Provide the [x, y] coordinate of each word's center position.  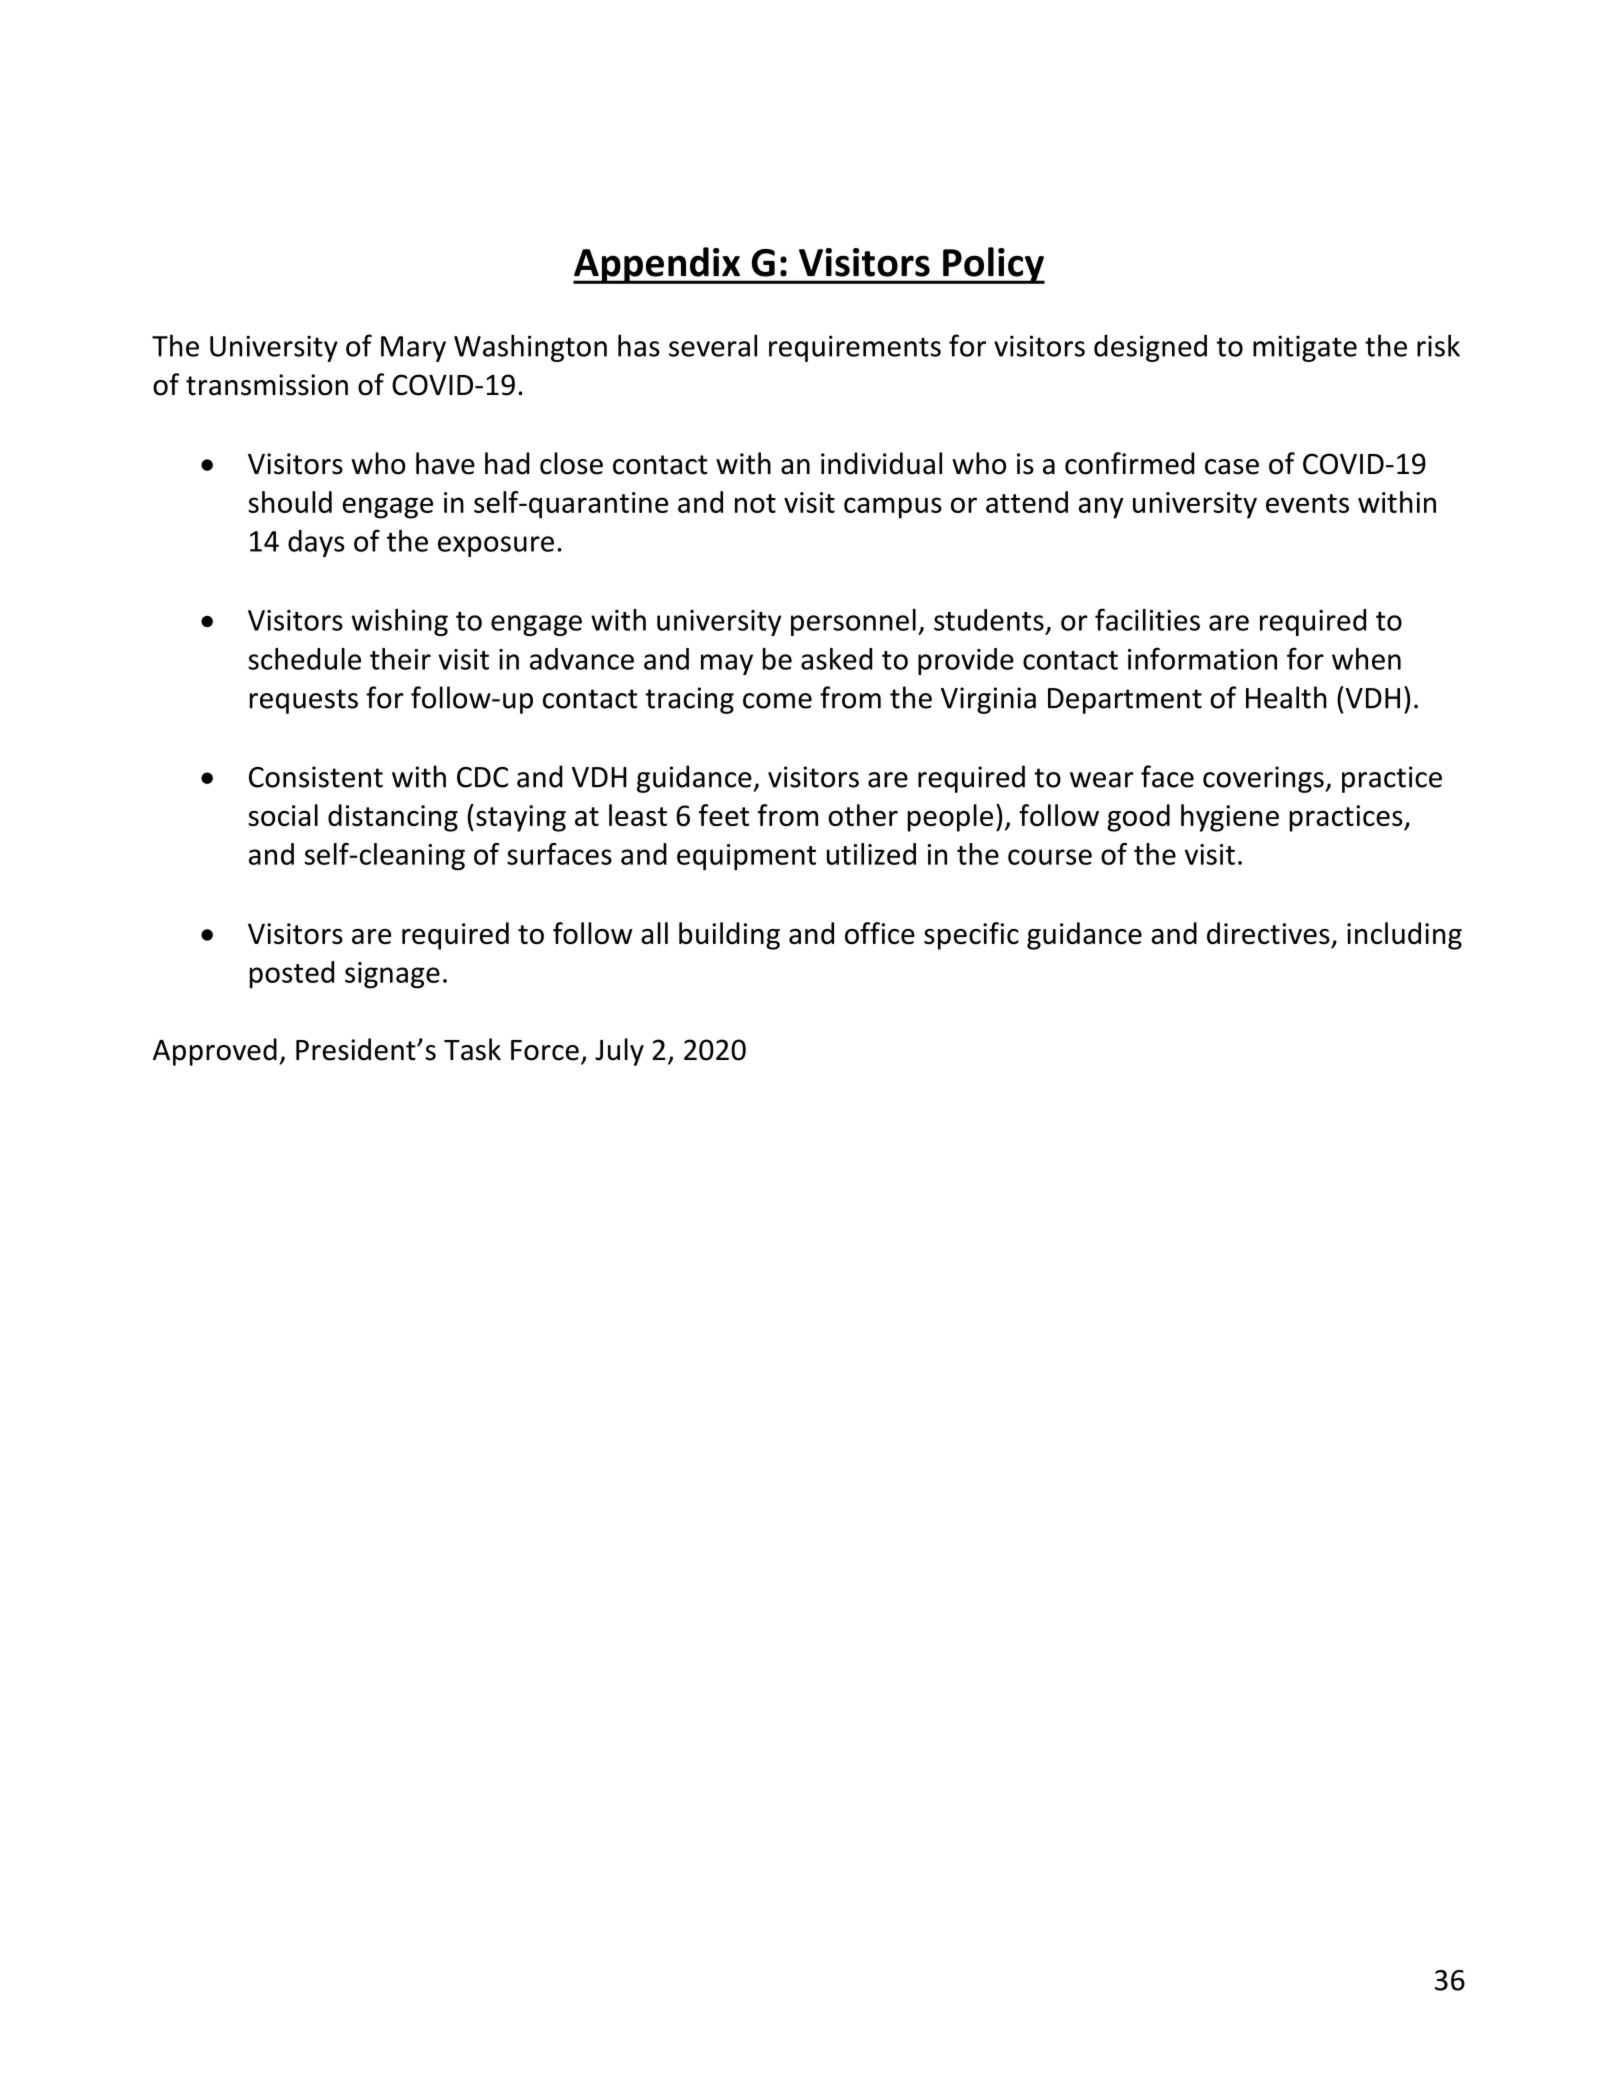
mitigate [1305, 348]
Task [472, 1049]
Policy [993, 265]
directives [1268, 933]
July [619, 1052]
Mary [413, 349]
